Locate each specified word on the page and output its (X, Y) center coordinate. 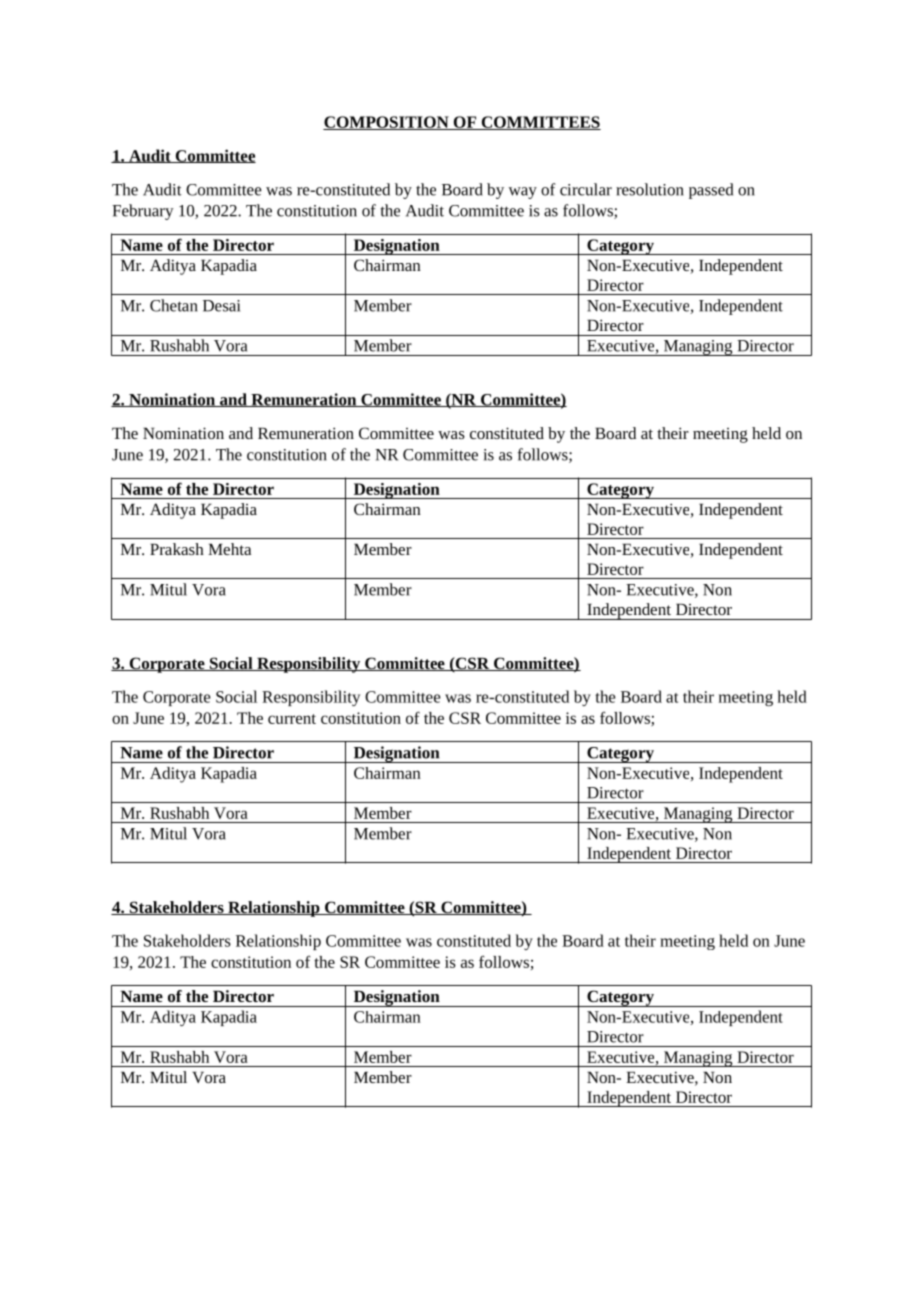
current (292, 719)
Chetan (174, 305)
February (143, 212)
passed (711, 191)
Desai (221, 306)
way (522, 193)
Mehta (229, 549)
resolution (650, 189)
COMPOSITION (387, 123)
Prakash (177, 549)
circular (586, 189)
